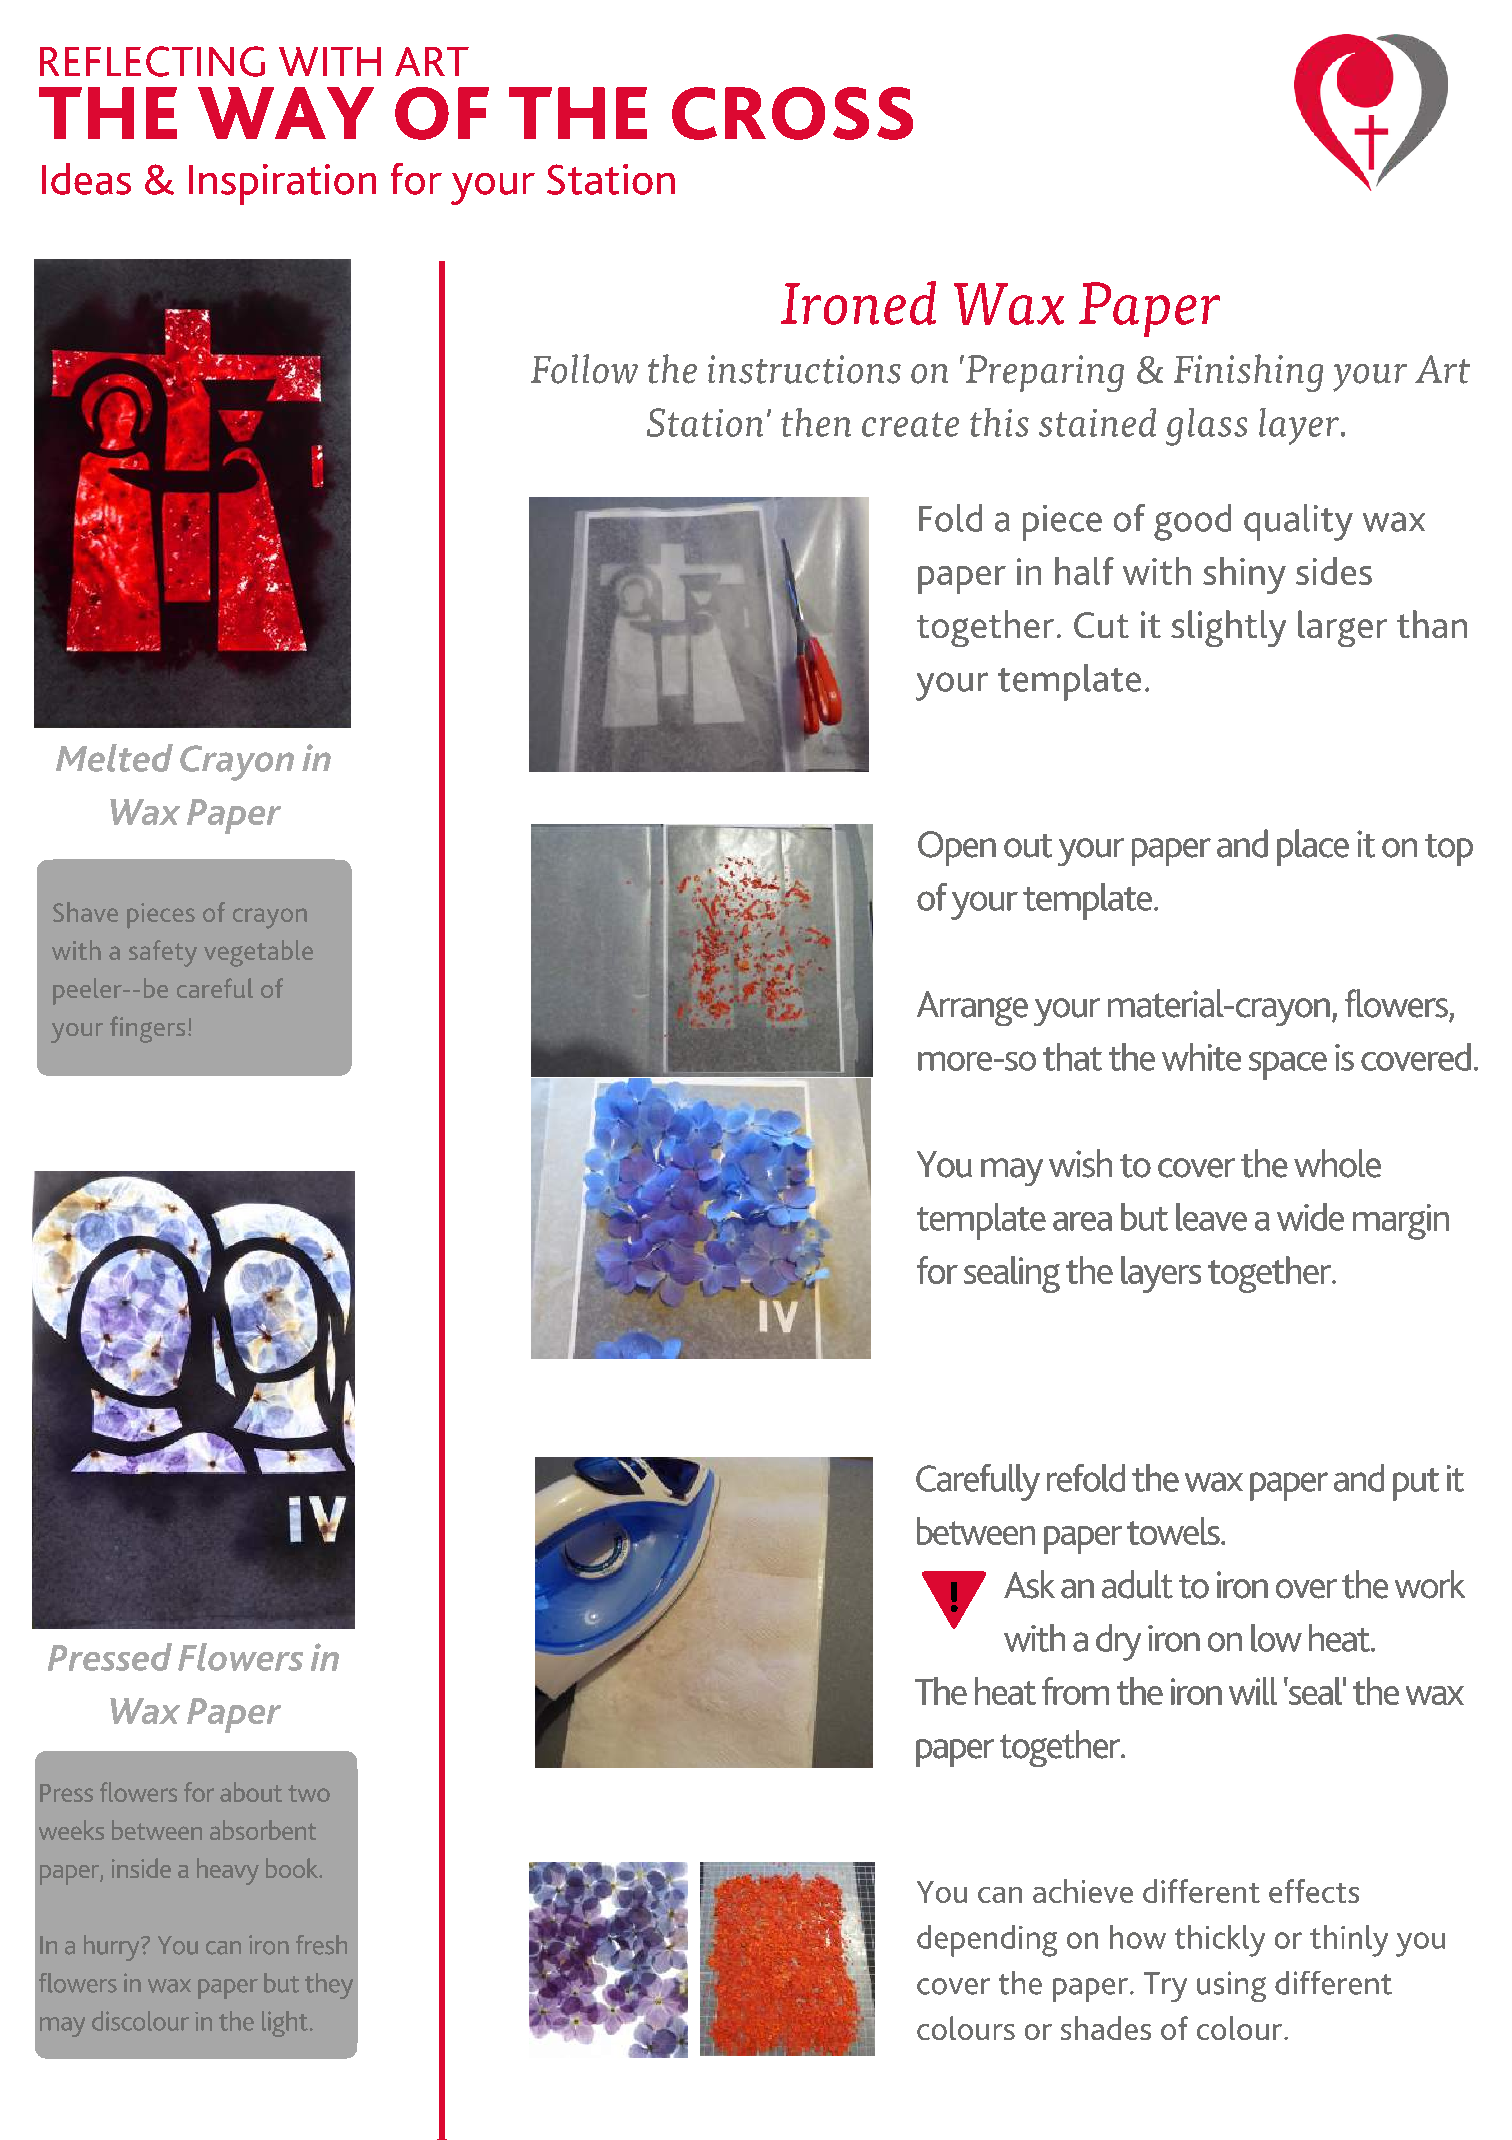  What do you see at coordinates (1314, 1891) in the document?
I see `effects` at bounding box center [1314, 1891].
